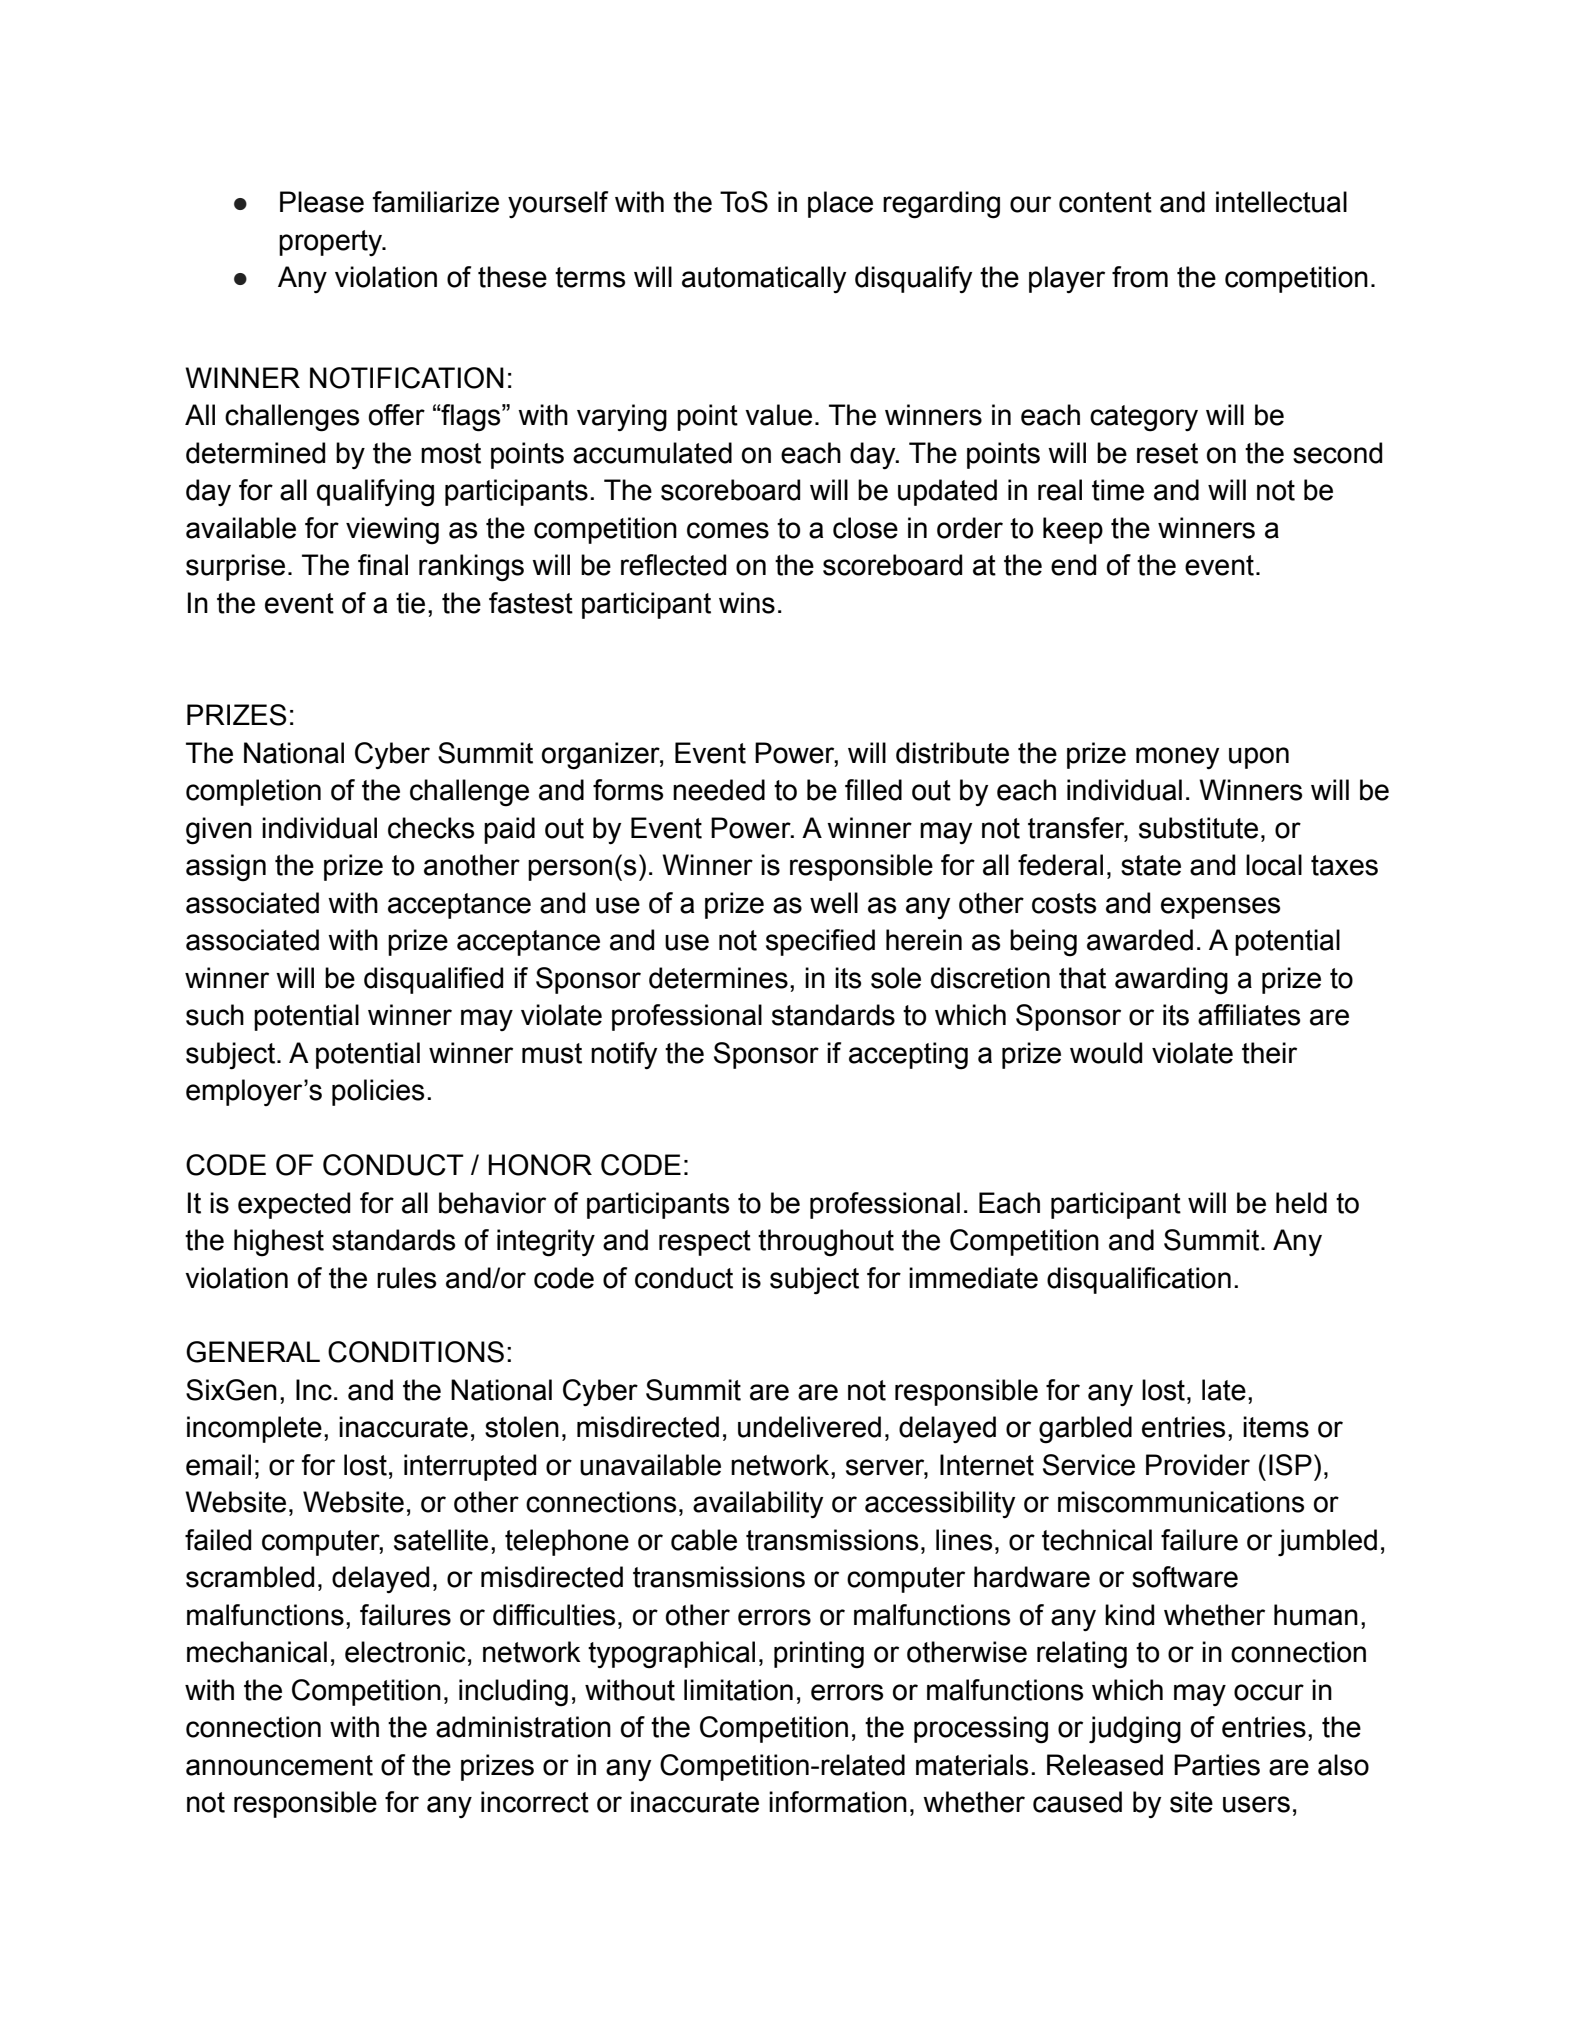  Describe the element at coordinates (331, 243) in the screenshot. I see `property` at that location.
